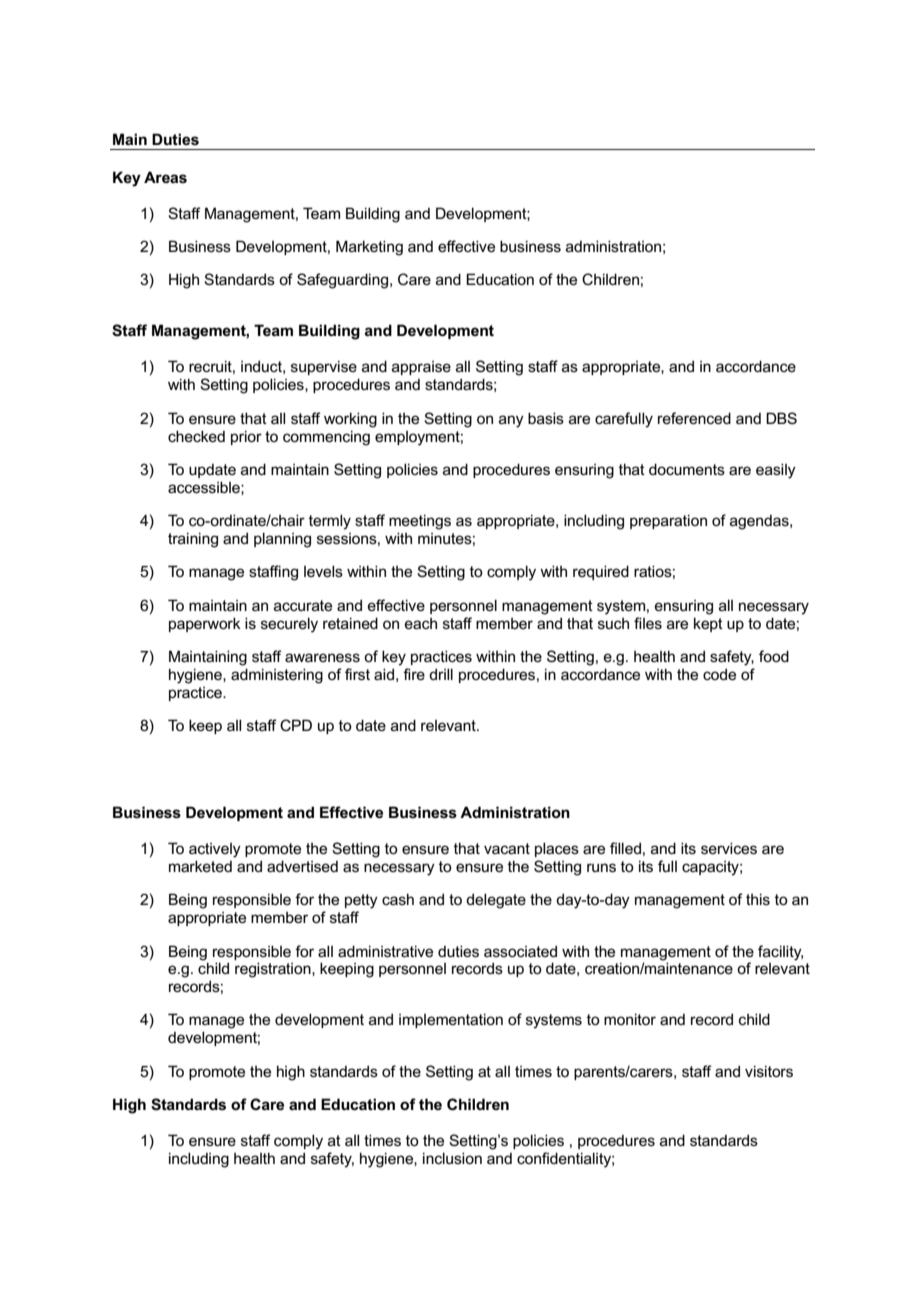  I want to click on meetings, so click(420, 522).
